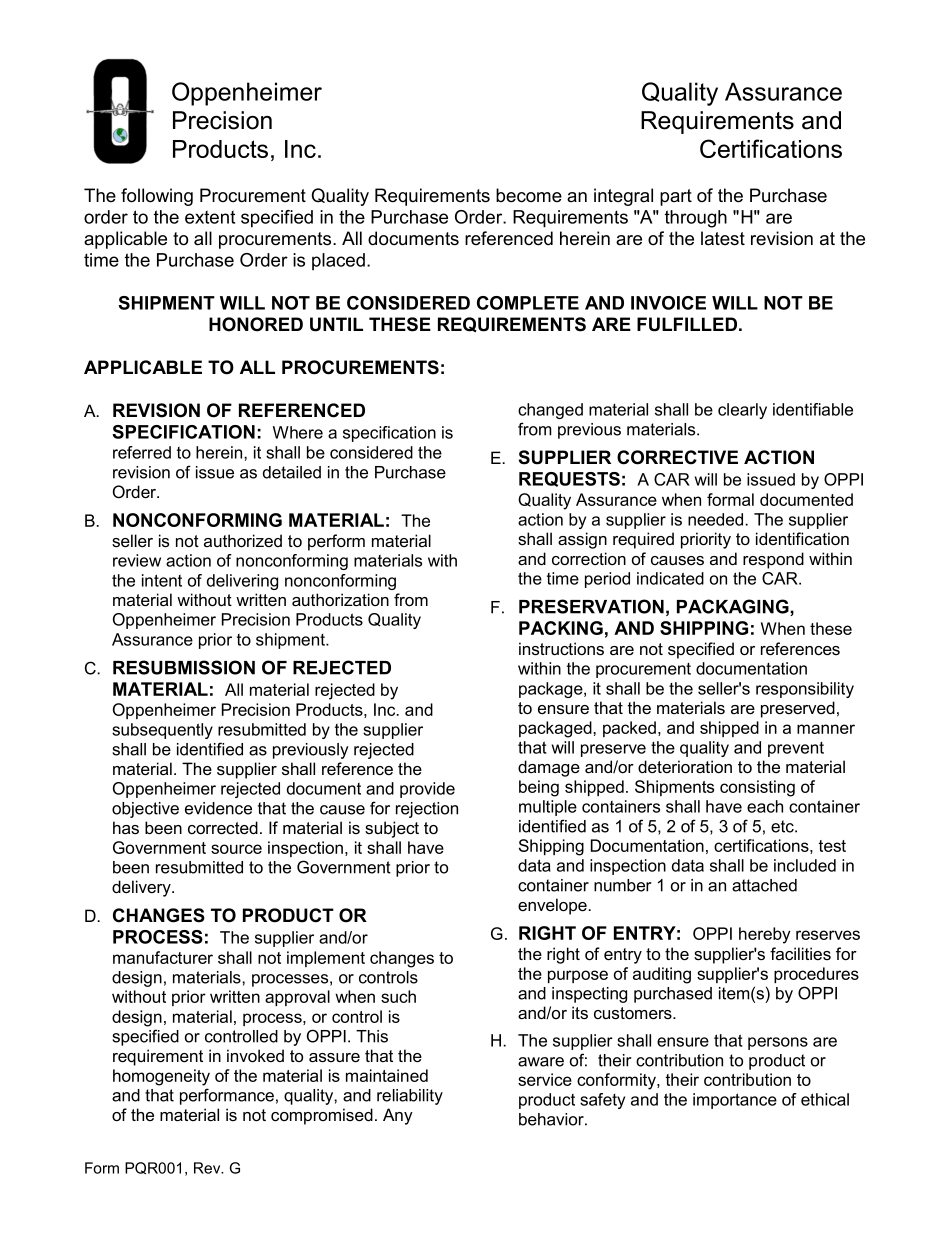 This screenshot has height=1233, width=952. What do you see at coordinates (298, 432) in the screenshot?
I see `Where` at bounding box center [298, 432].
